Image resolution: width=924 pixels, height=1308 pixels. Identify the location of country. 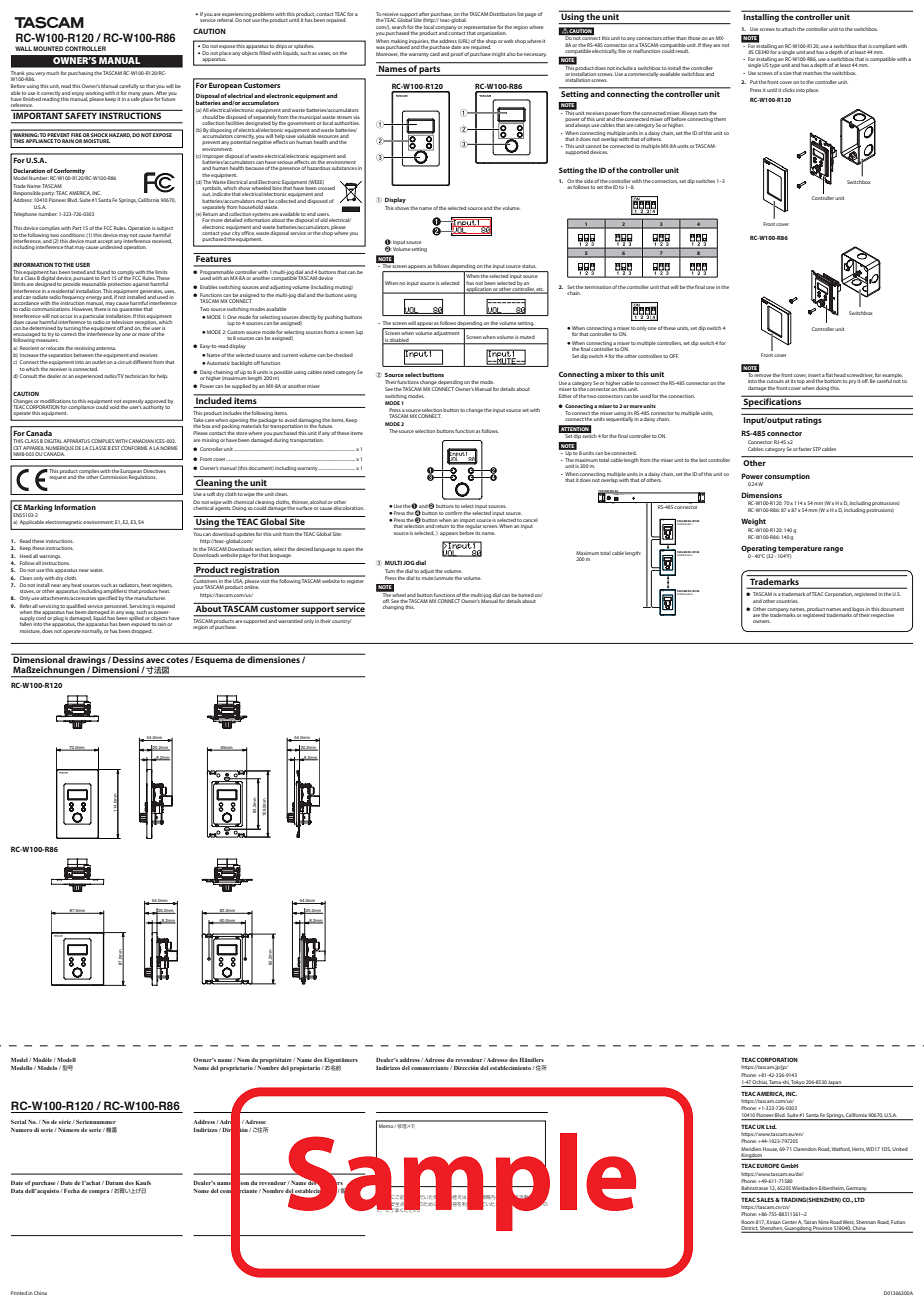
(340, 622).
